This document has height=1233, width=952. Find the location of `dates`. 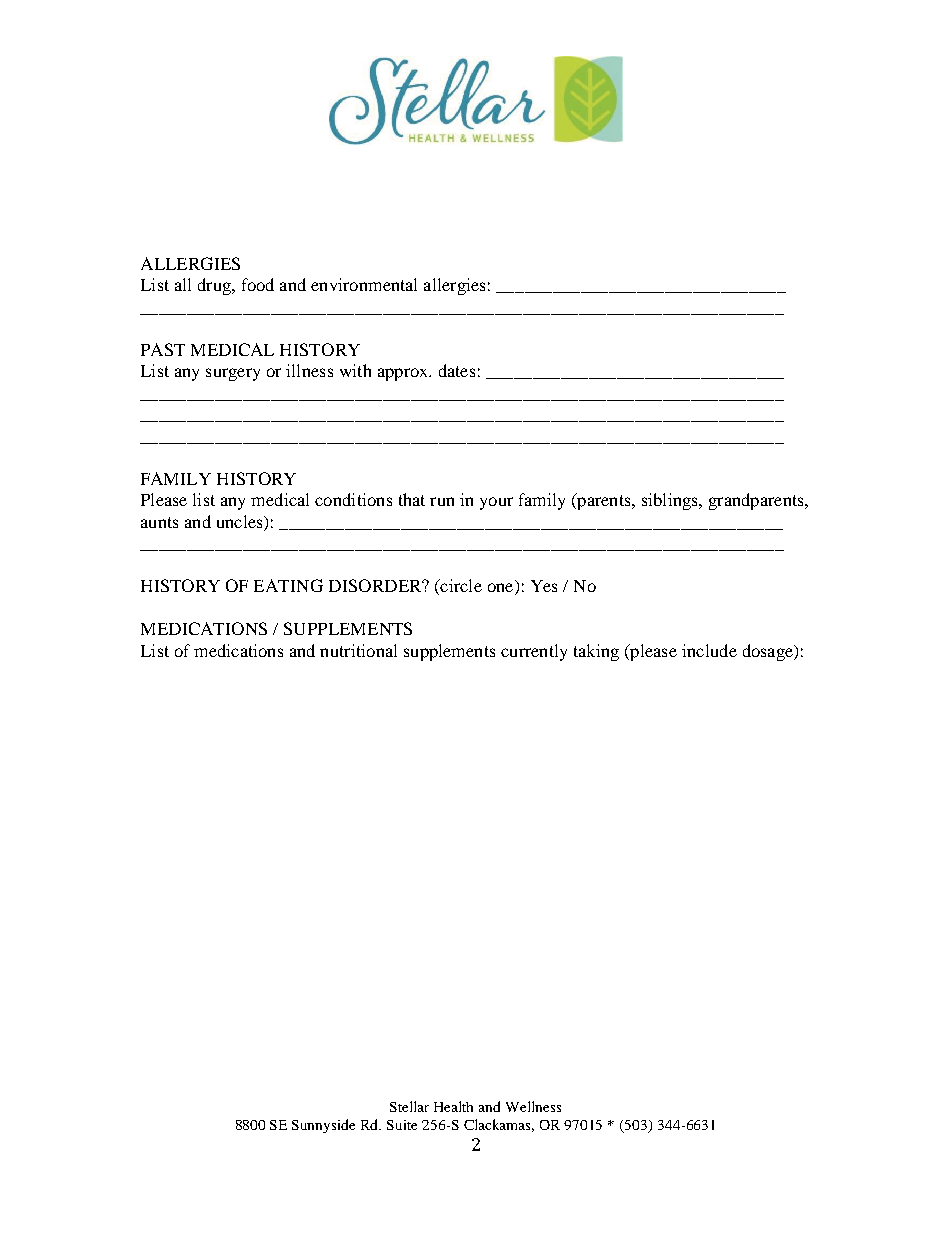

dates is located at coordinates (457, 370).
